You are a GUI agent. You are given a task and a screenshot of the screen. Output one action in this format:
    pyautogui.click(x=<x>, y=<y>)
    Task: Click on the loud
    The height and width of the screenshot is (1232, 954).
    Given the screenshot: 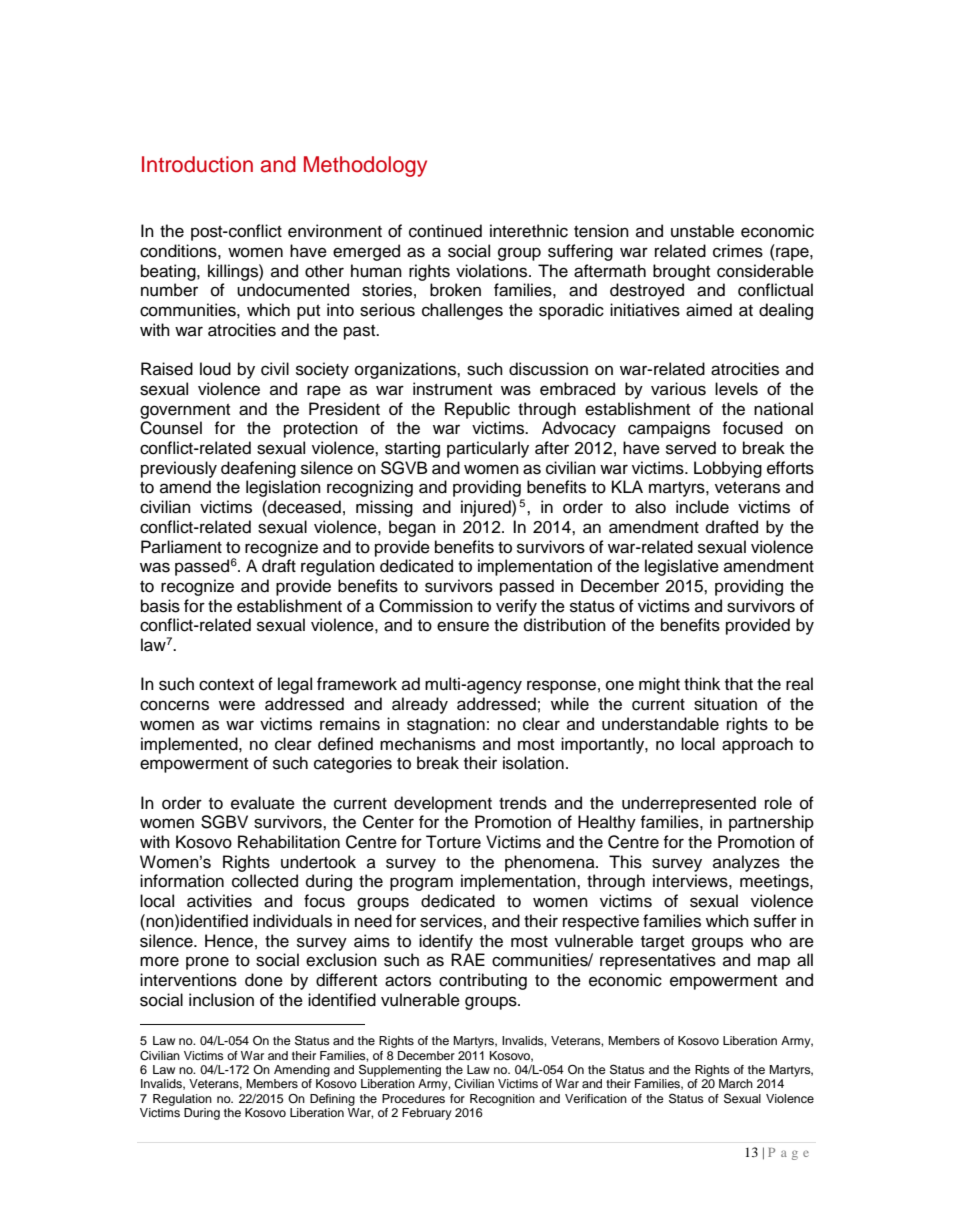 What is the action you would take?
    pyautogui.click(x=215, y=369)
